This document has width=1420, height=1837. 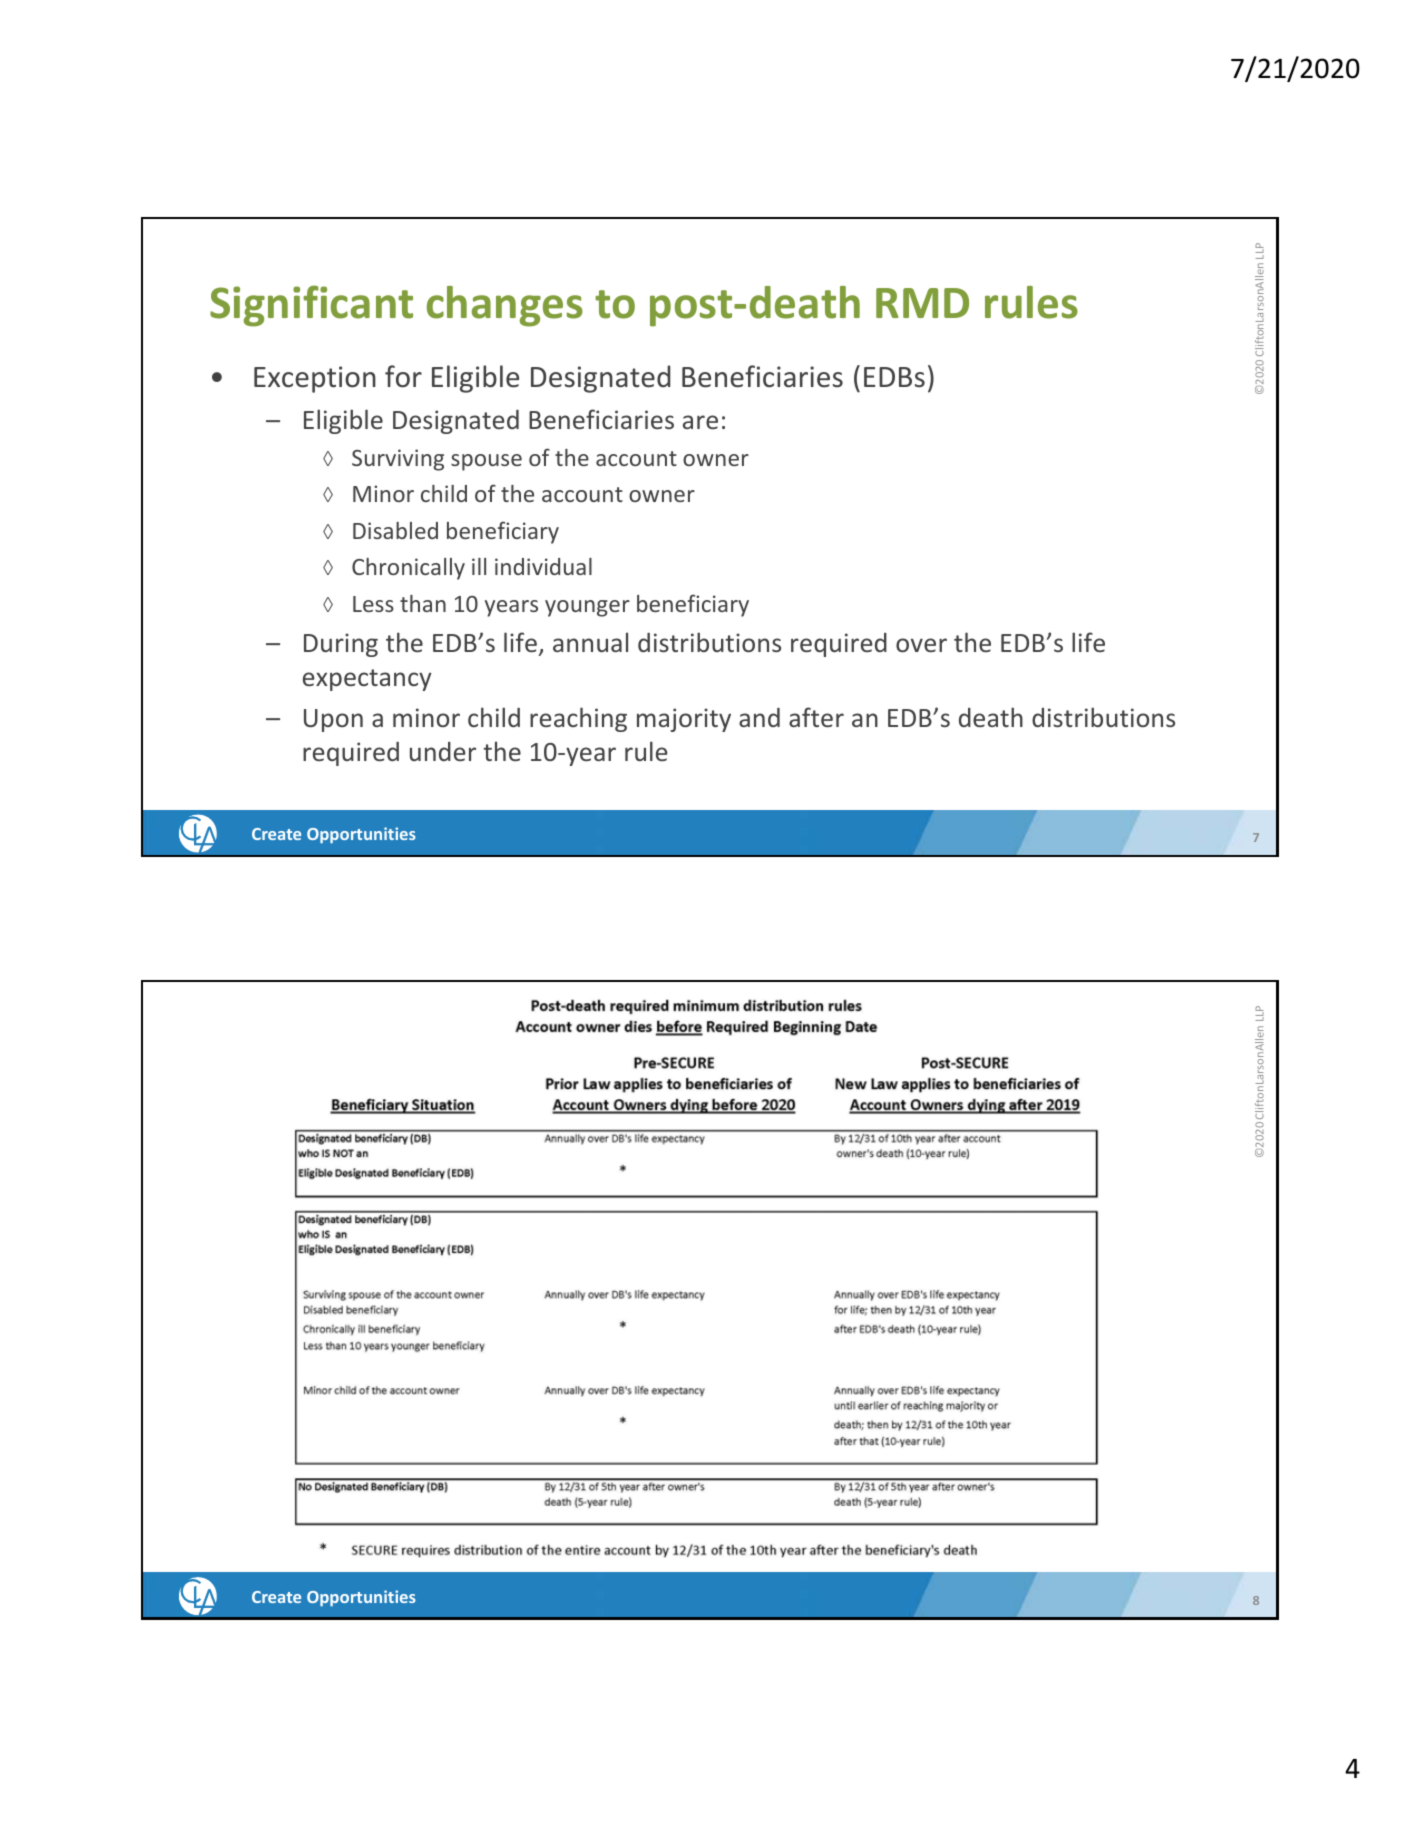 What do you see at coordinates (398, 460) in the document?
I see `Surviving` at bounding box center [398, 460].
